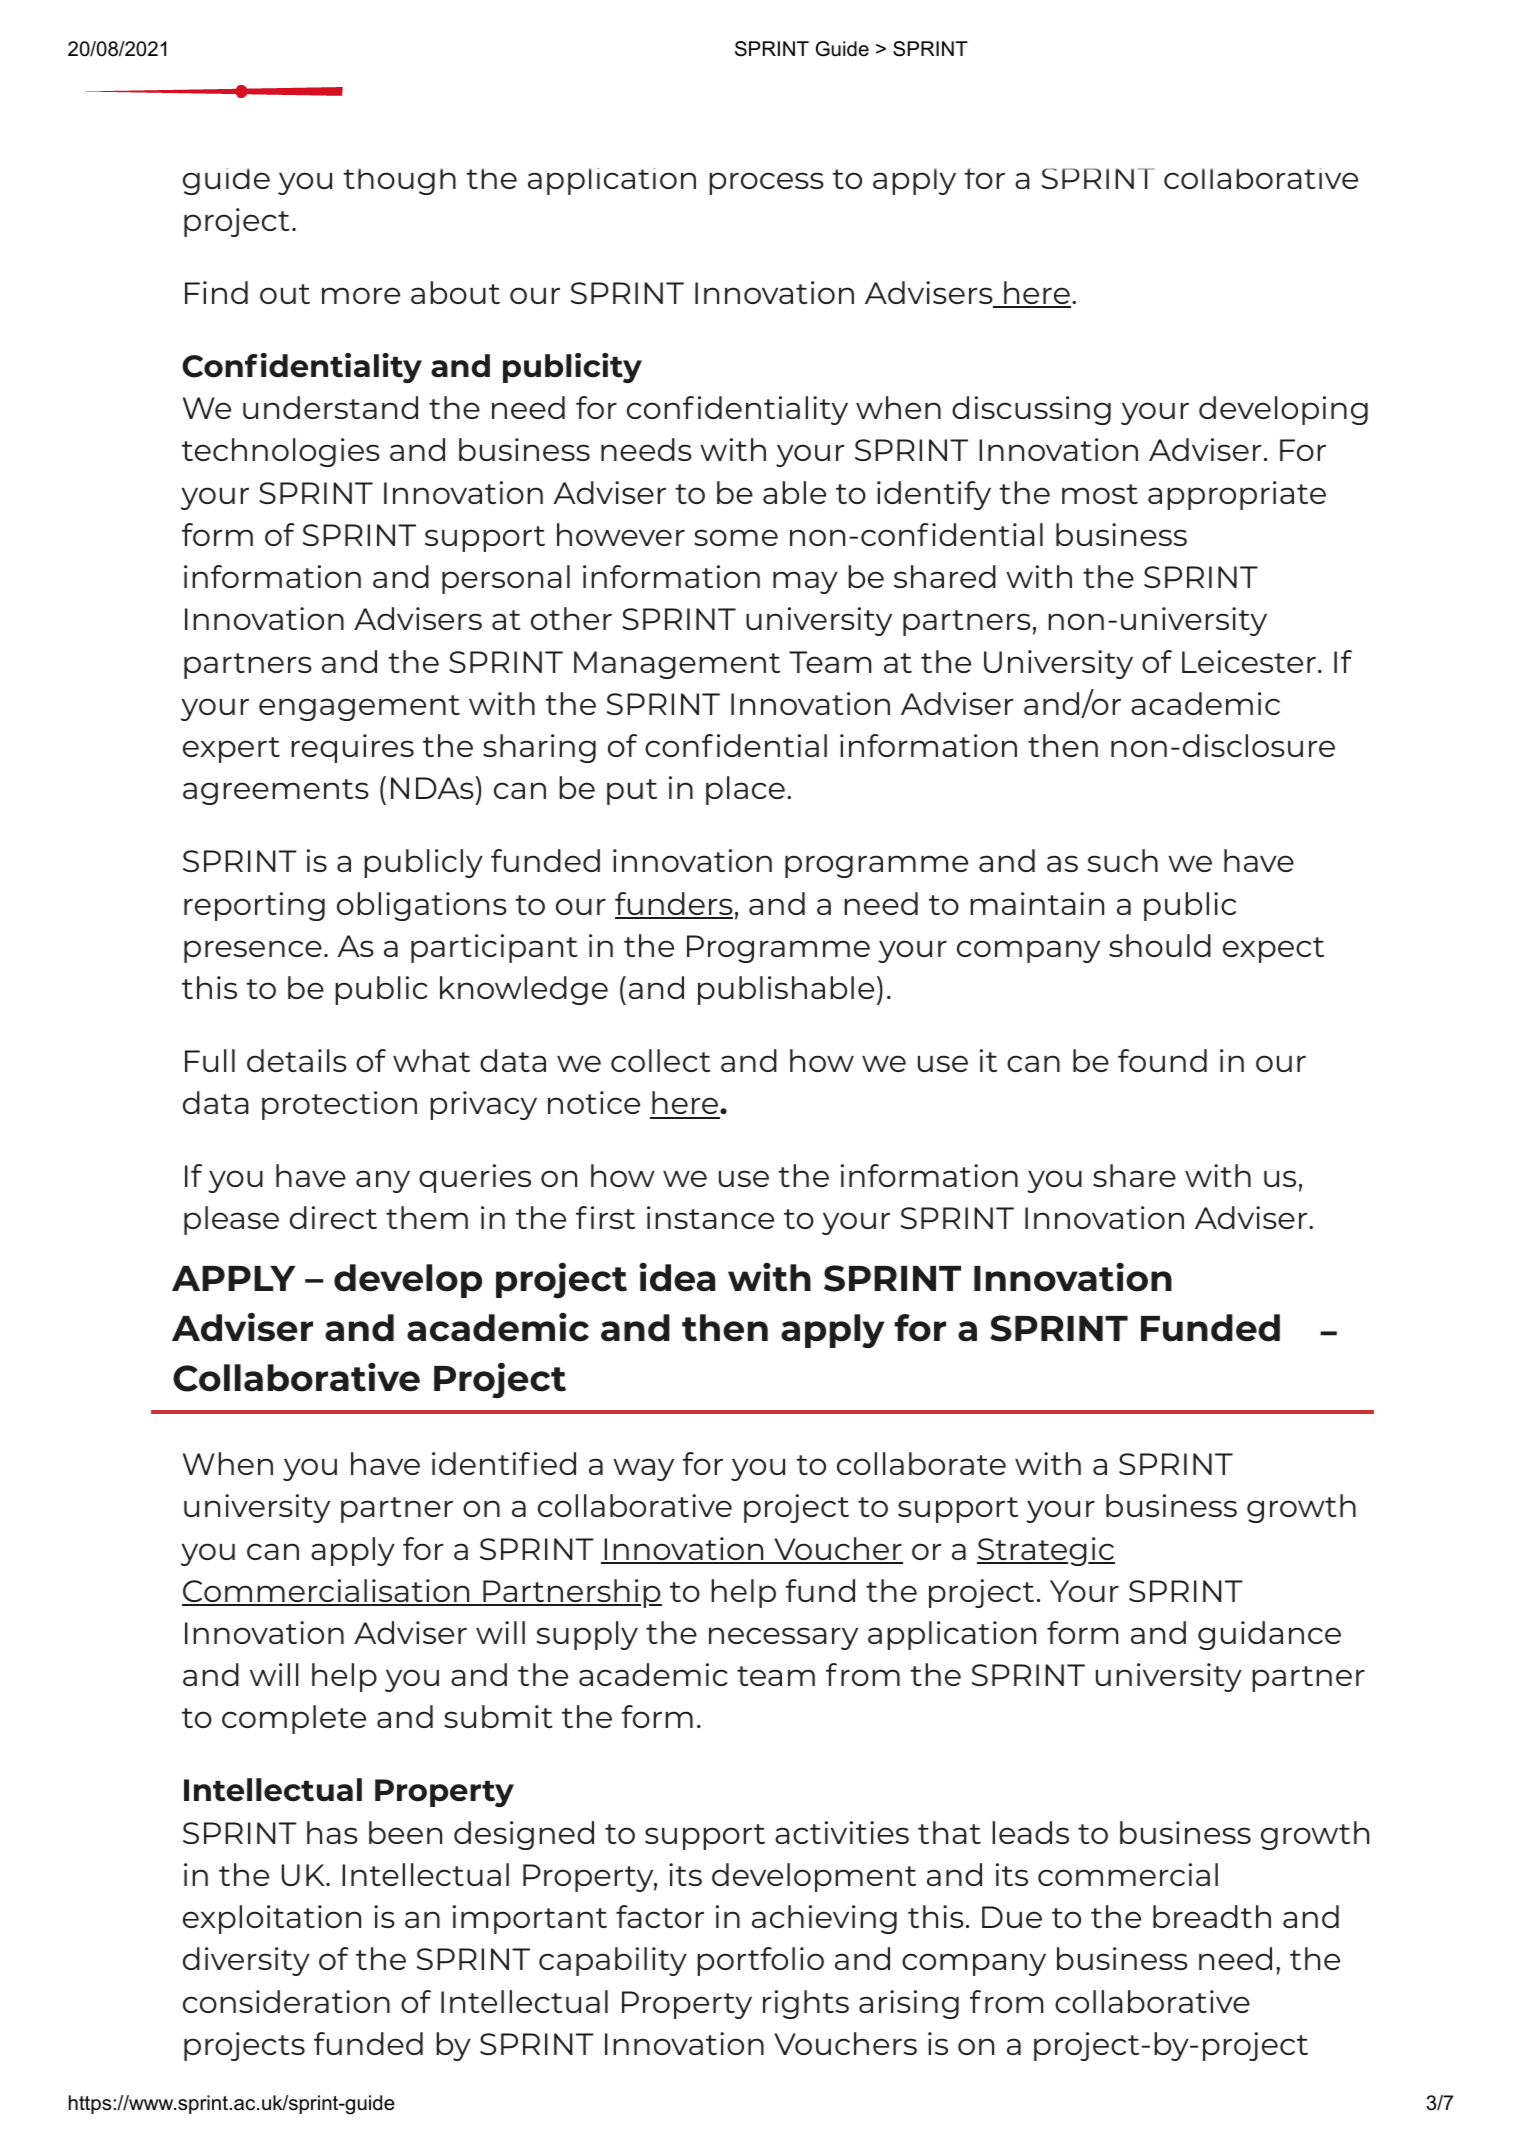 This image has width=1522, height=2154. What do you see at coordinates (677, 665) in the image?
I see `Management` at bounding box center [677, 665].
